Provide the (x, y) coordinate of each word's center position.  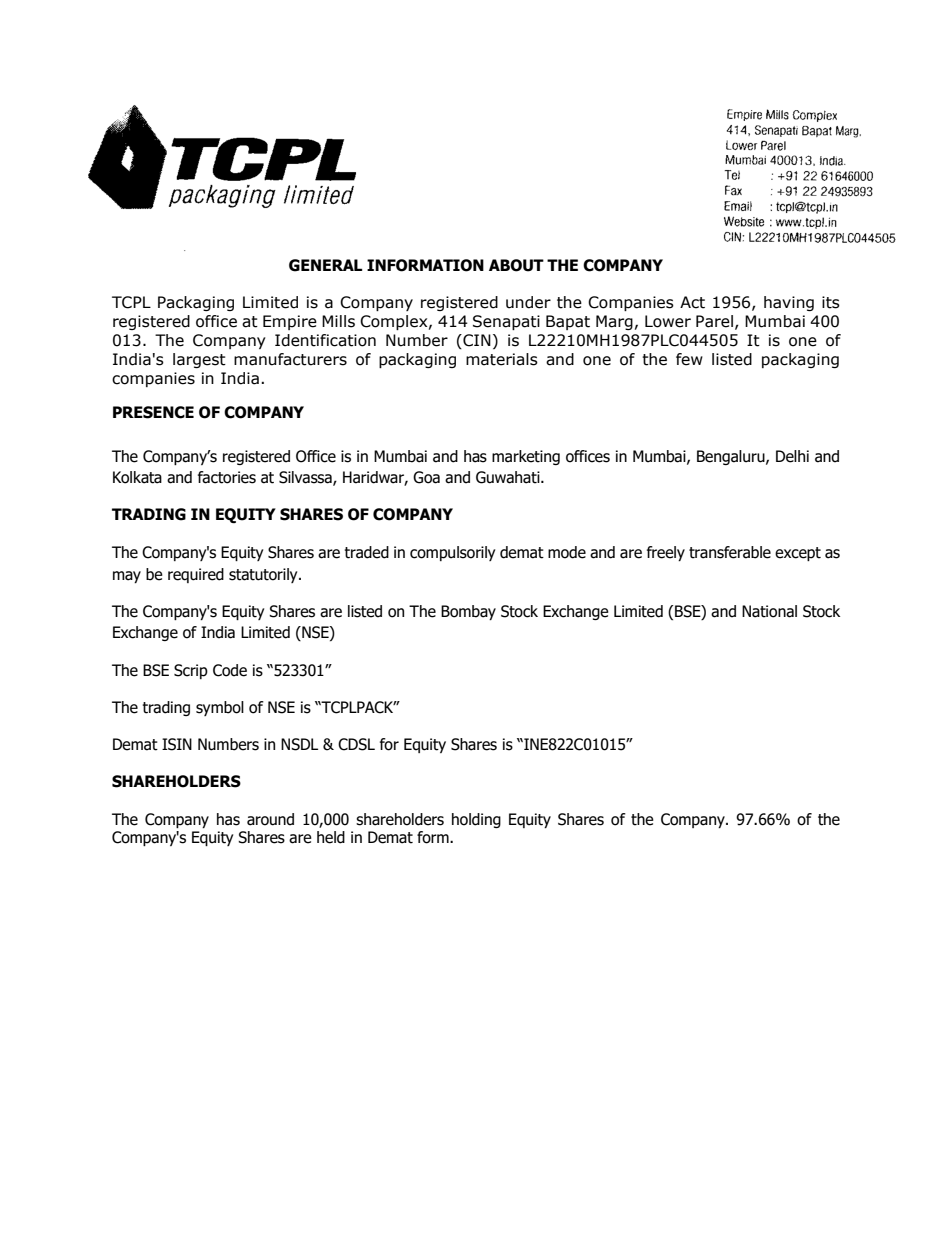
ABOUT (516, 265)
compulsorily (452, 553)
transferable (730, 552)
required (196, 575)
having (789, 303)
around (270, 819)
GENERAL (325, 265)
